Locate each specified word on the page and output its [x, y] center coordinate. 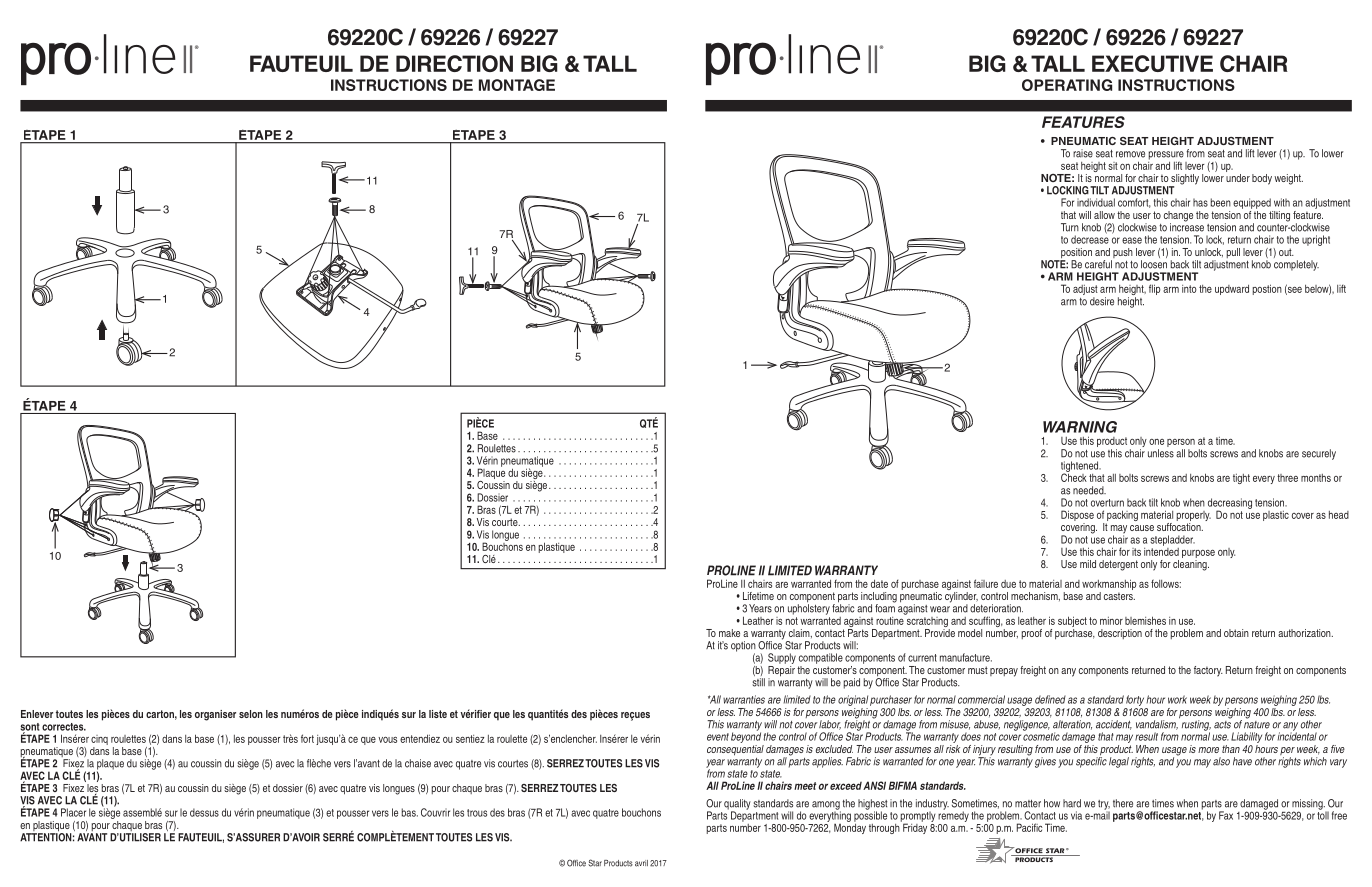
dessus [204, 812]
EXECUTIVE [1152, 63]
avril [641, 863]
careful [1098, 264]
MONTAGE [517, 85]
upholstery [809, 608]
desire [1102, 301]
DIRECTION [454, 63]
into [1189, 289]
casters [1119, 596]
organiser [215, 715]
